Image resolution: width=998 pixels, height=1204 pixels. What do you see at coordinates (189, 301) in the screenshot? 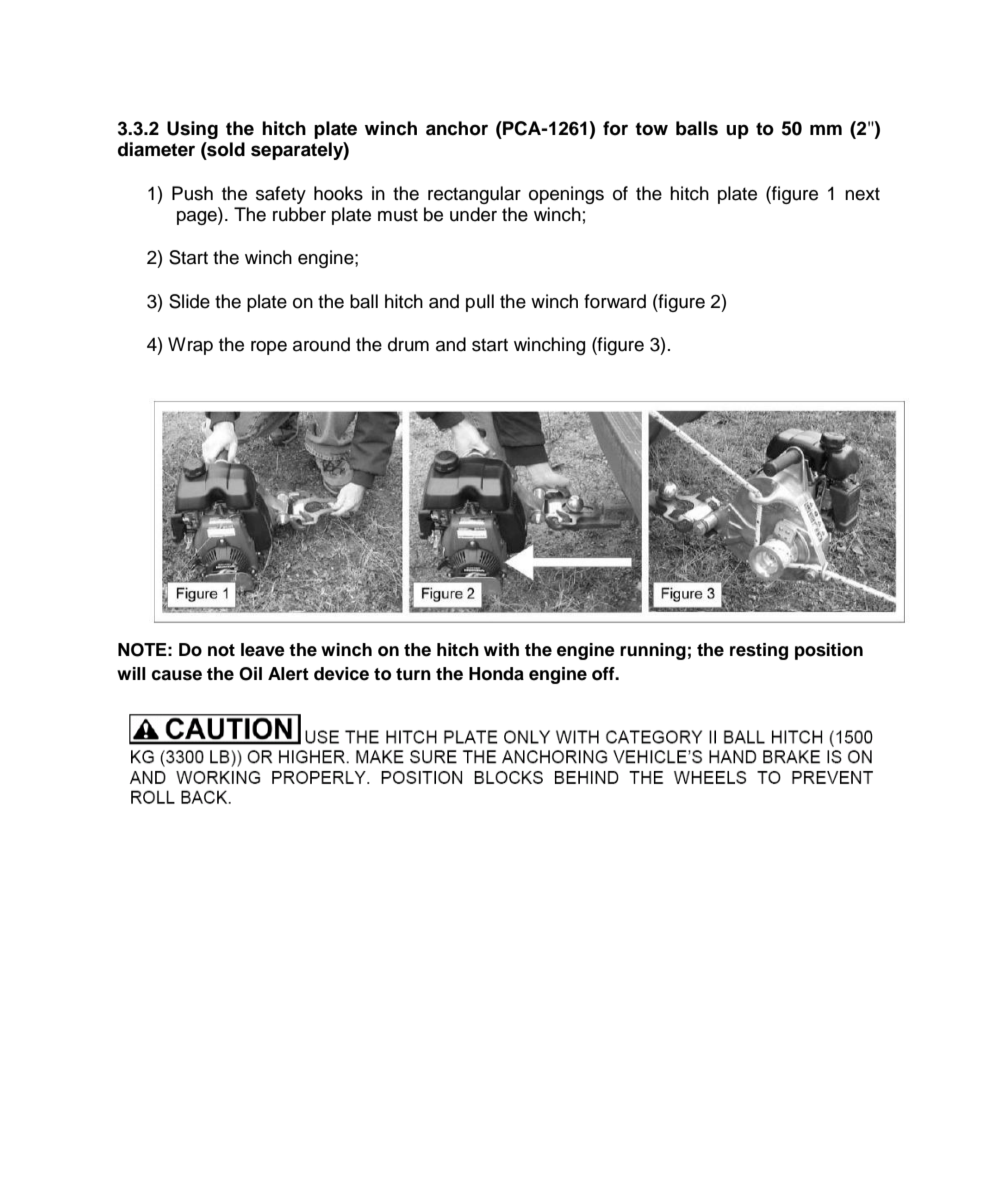
I see `Slide` at bounding box center [189, 301].
